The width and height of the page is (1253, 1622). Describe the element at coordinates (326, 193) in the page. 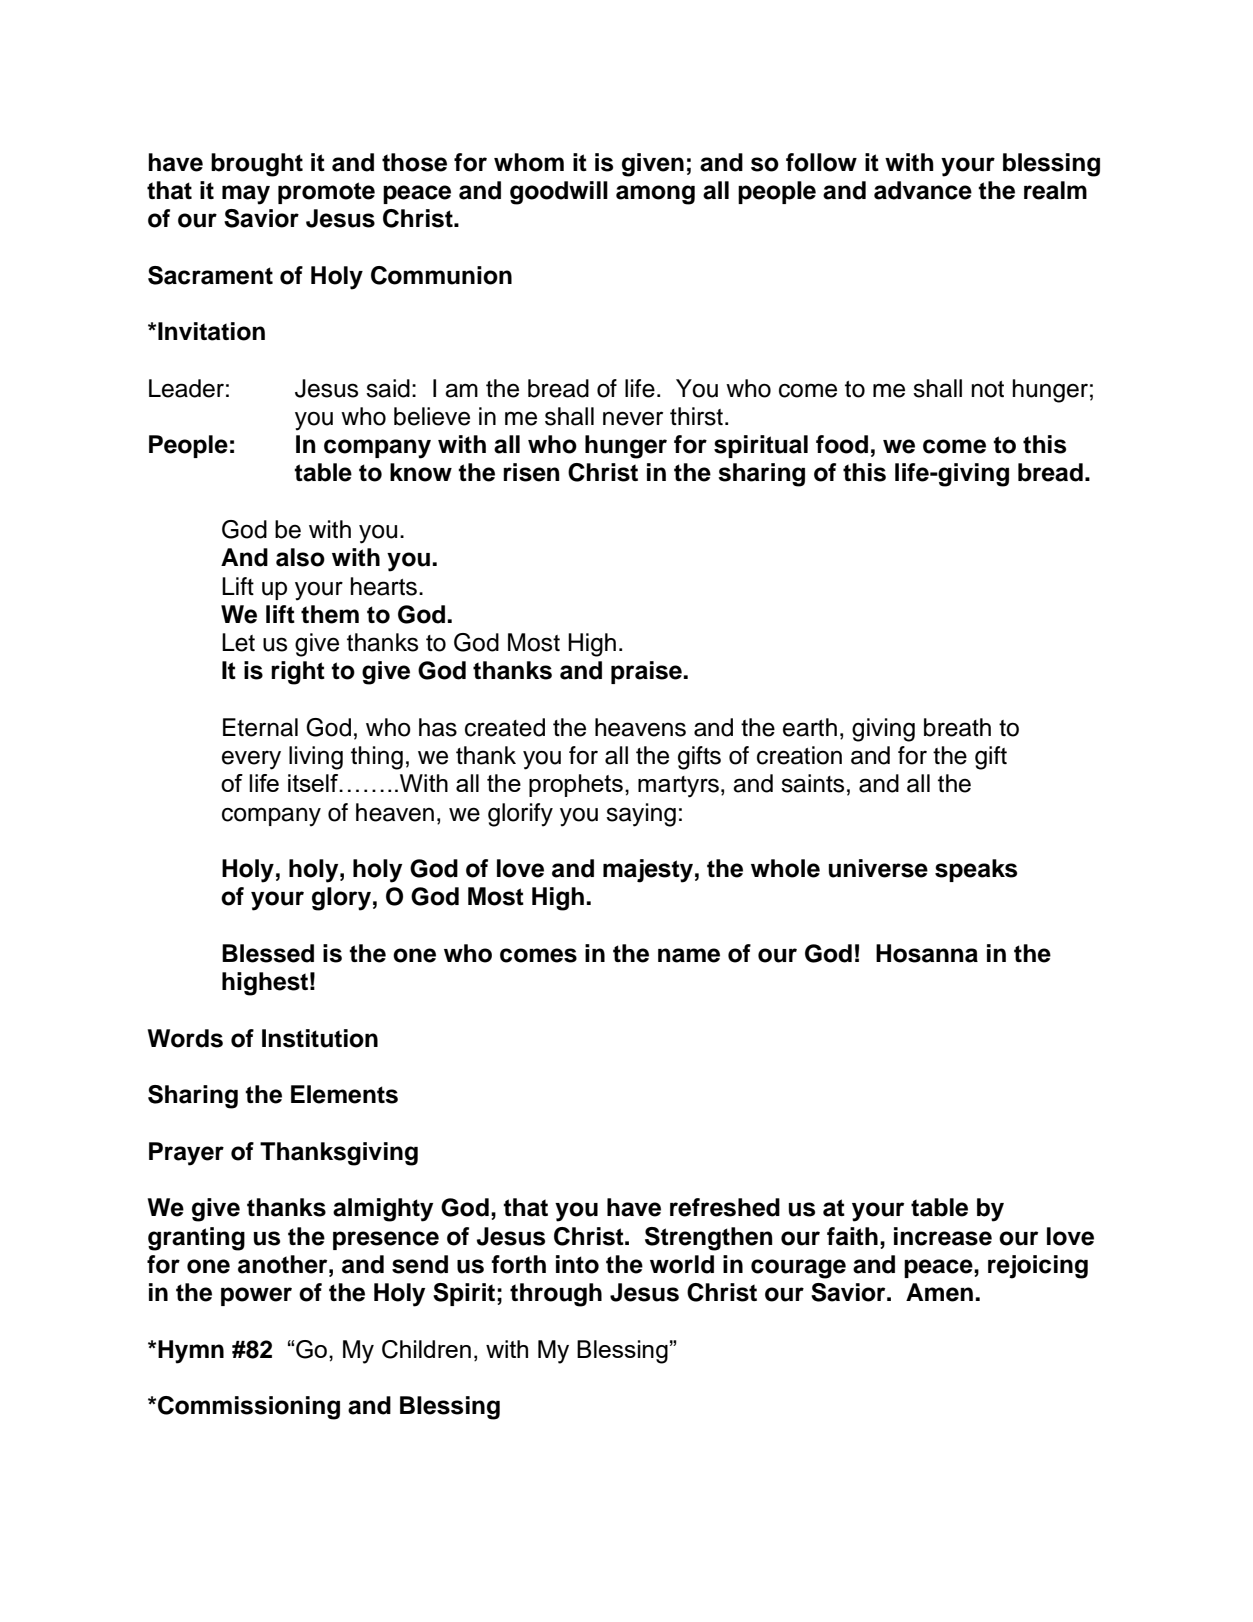

I see `promote` at that location.
